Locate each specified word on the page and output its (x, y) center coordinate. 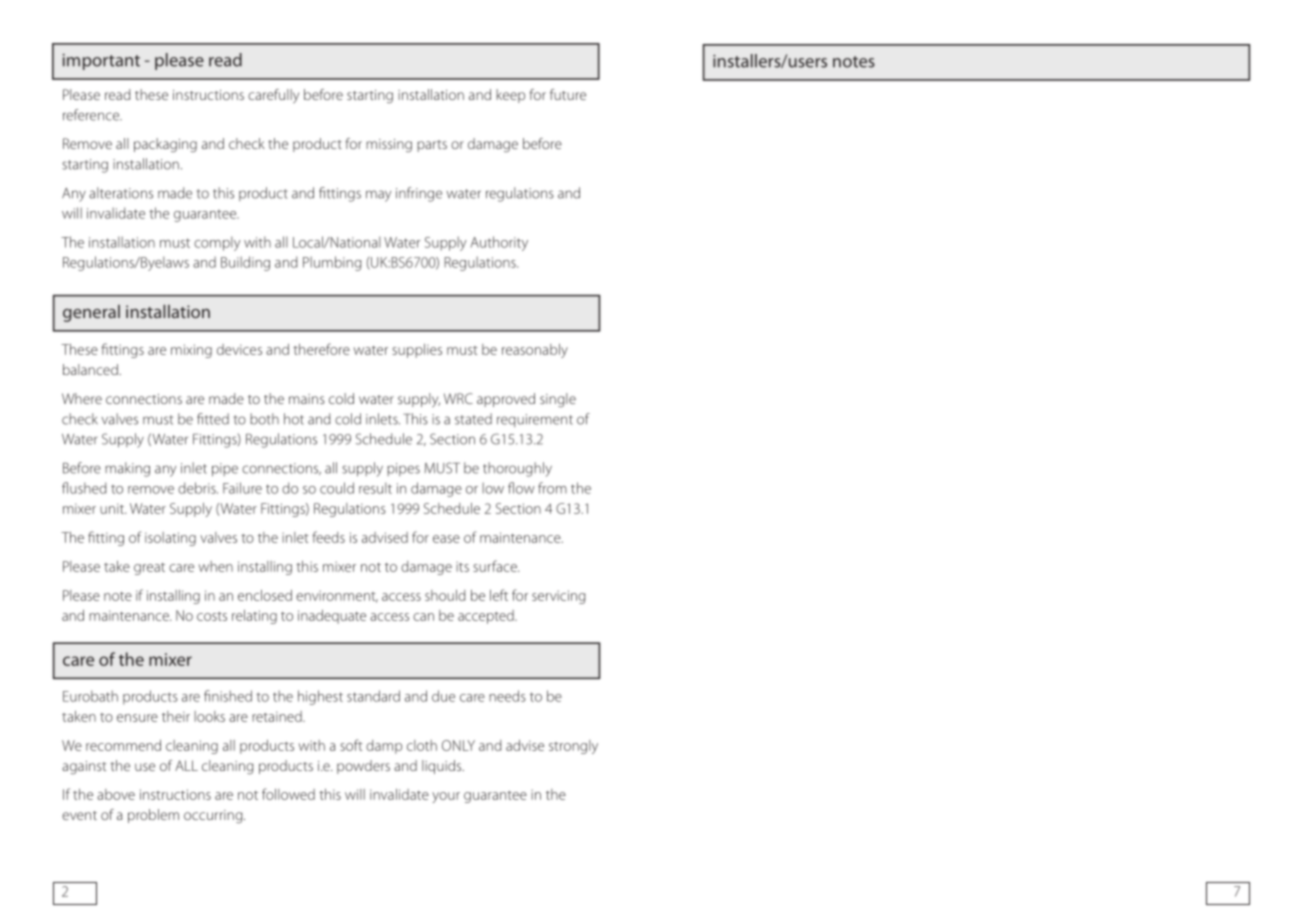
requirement (535, 420)
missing (389, 145)
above (116, 794)
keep (510, 96)
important (101, 62)
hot (294, 419)
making (127, 469)
